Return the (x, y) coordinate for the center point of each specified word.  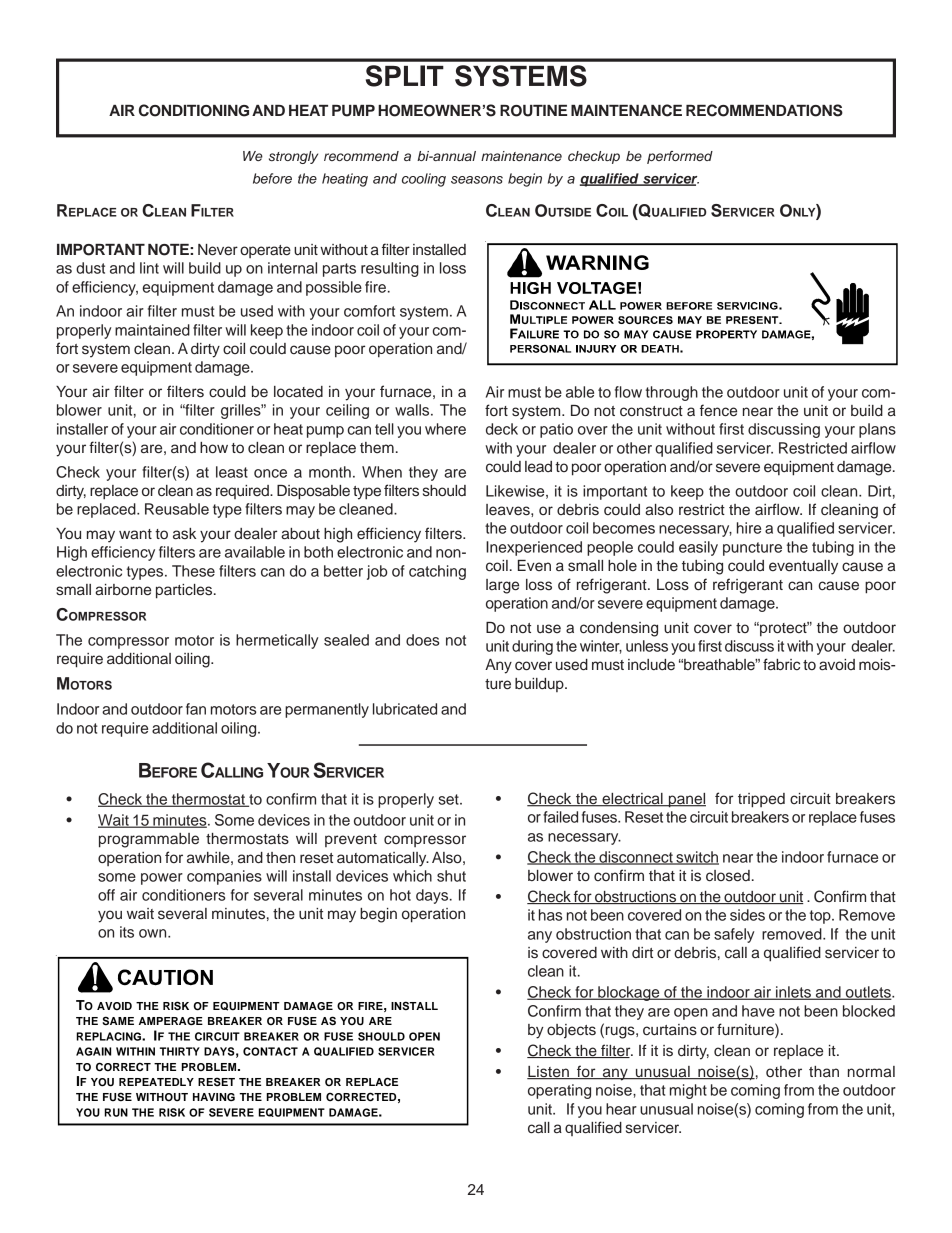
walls (413, 410)
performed (680, 157)
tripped (761, 800)
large (502, 586)
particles (185, 591)
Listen (549, 1073)
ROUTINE (533, 111)
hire (749, 528)
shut (451, 876)
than (824, 1071)
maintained (152, 330)
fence (718, 410)
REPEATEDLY (156, 1082)
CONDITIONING (194, 110)
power (162, 879)
